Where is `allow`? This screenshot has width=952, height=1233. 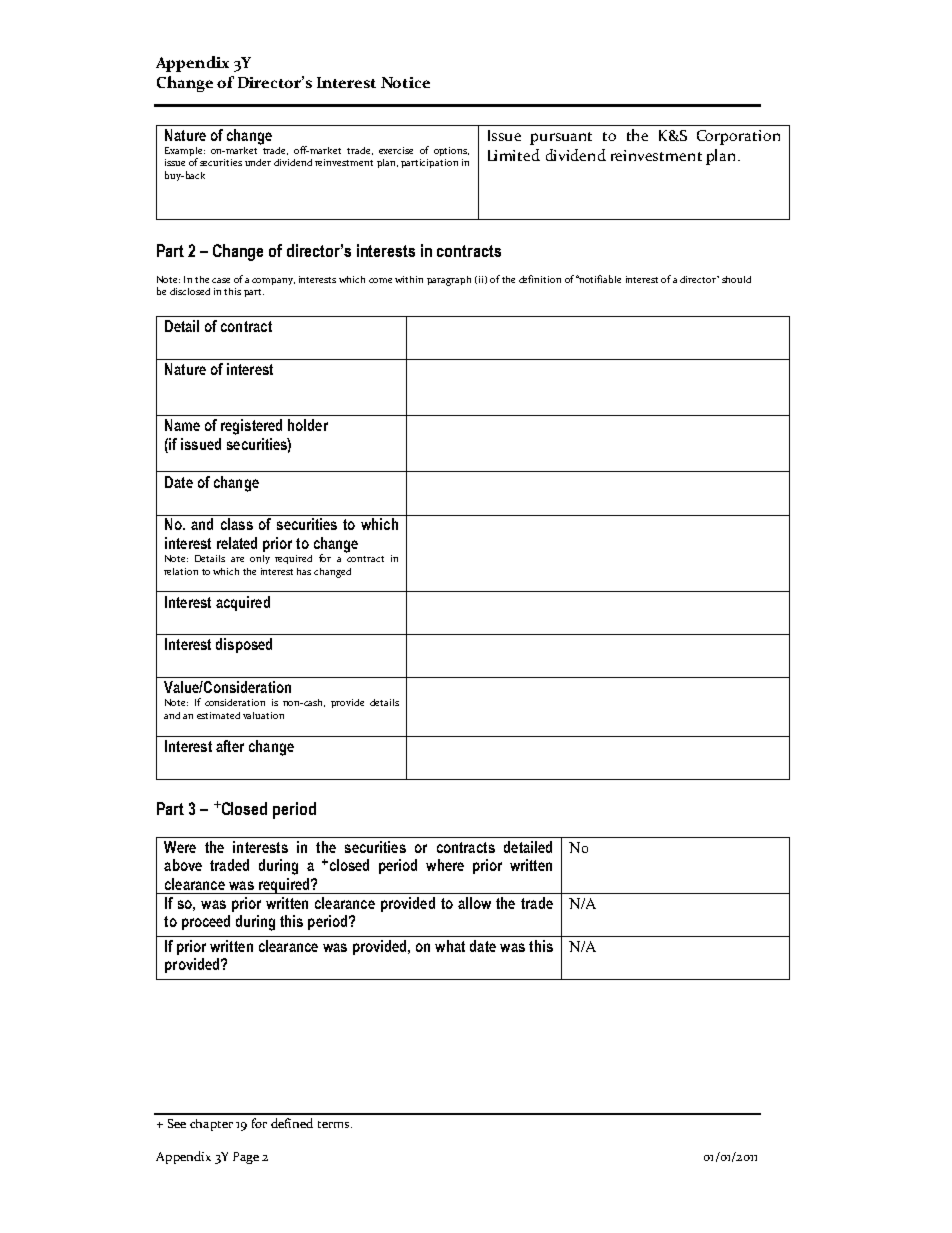
allow is located at coordinates (474, 903).
